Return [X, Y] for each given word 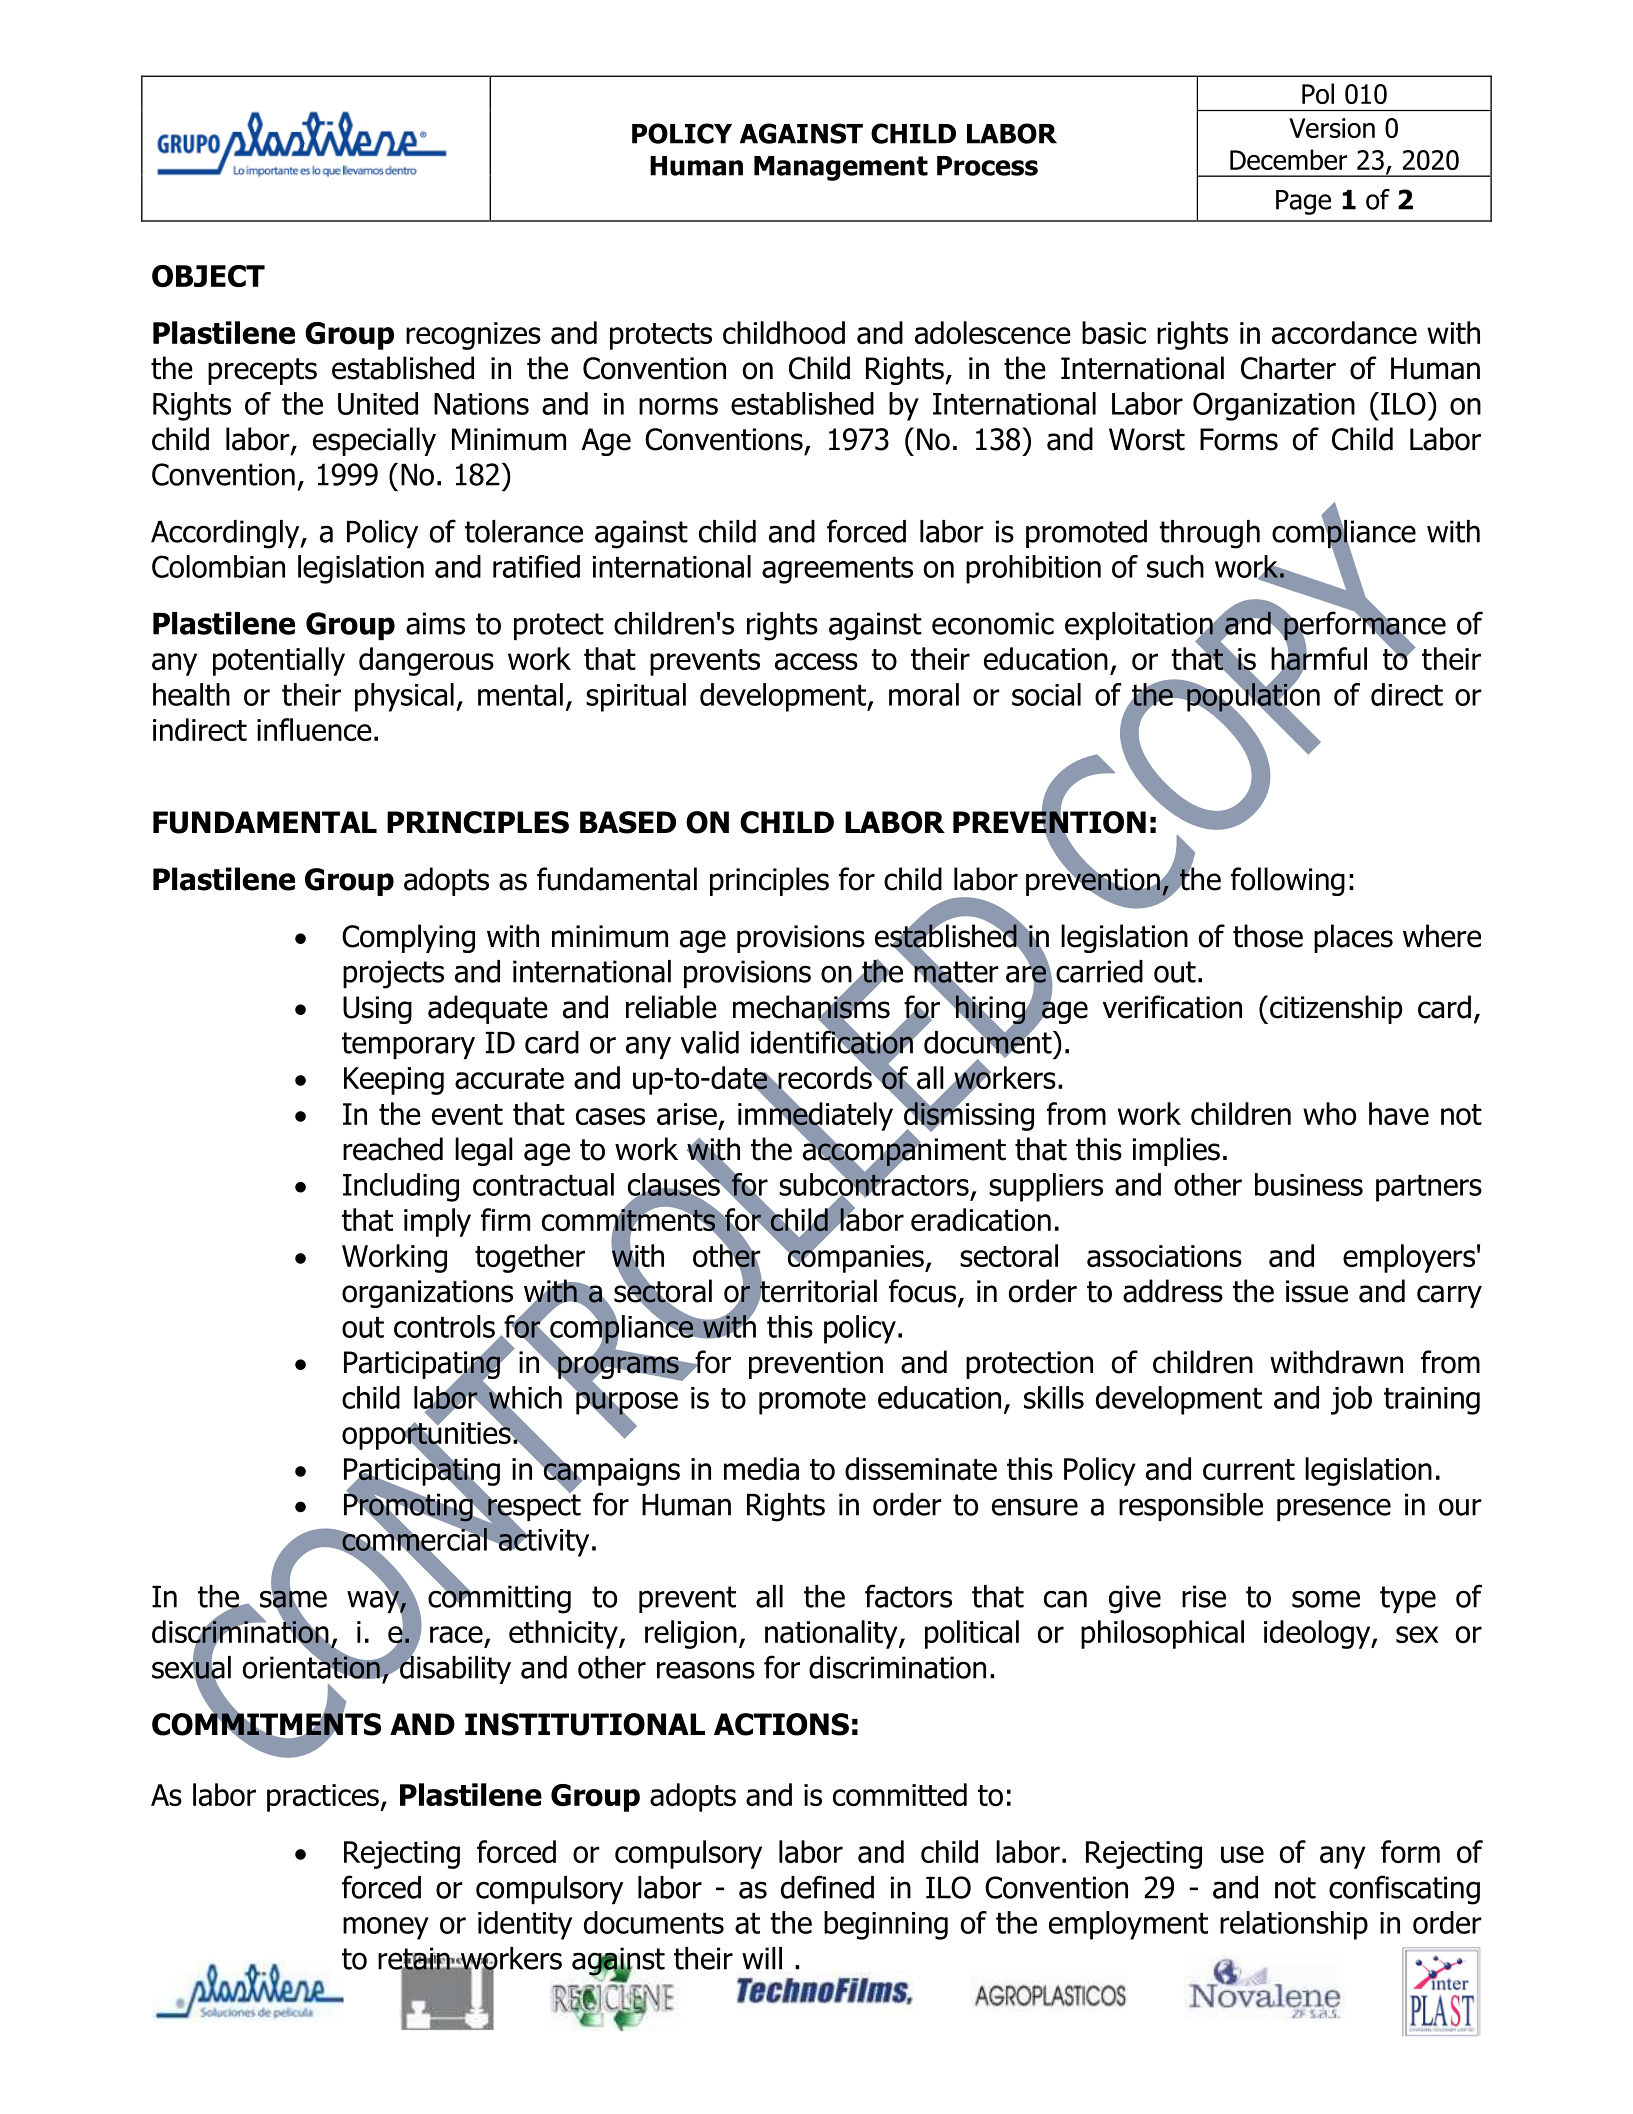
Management [841, 168]
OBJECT [208, 276]
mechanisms [811, 1007]
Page [1303, 202]
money [386, 1928]
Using [377, 1010]
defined [827, 1887]
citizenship [1336, 1009]
